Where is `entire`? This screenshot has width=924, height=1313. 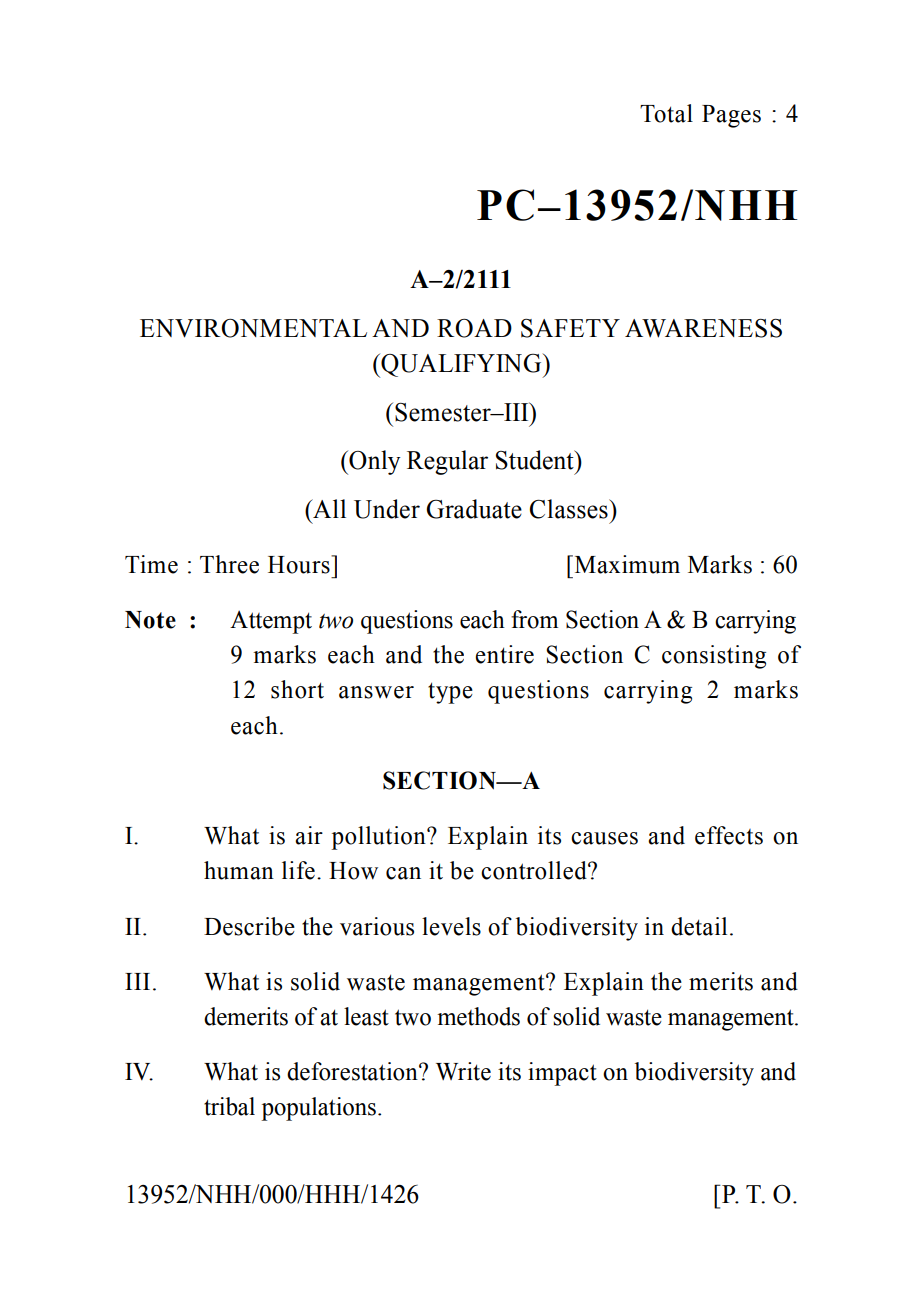
entire is located at coordinates (504, 654).
